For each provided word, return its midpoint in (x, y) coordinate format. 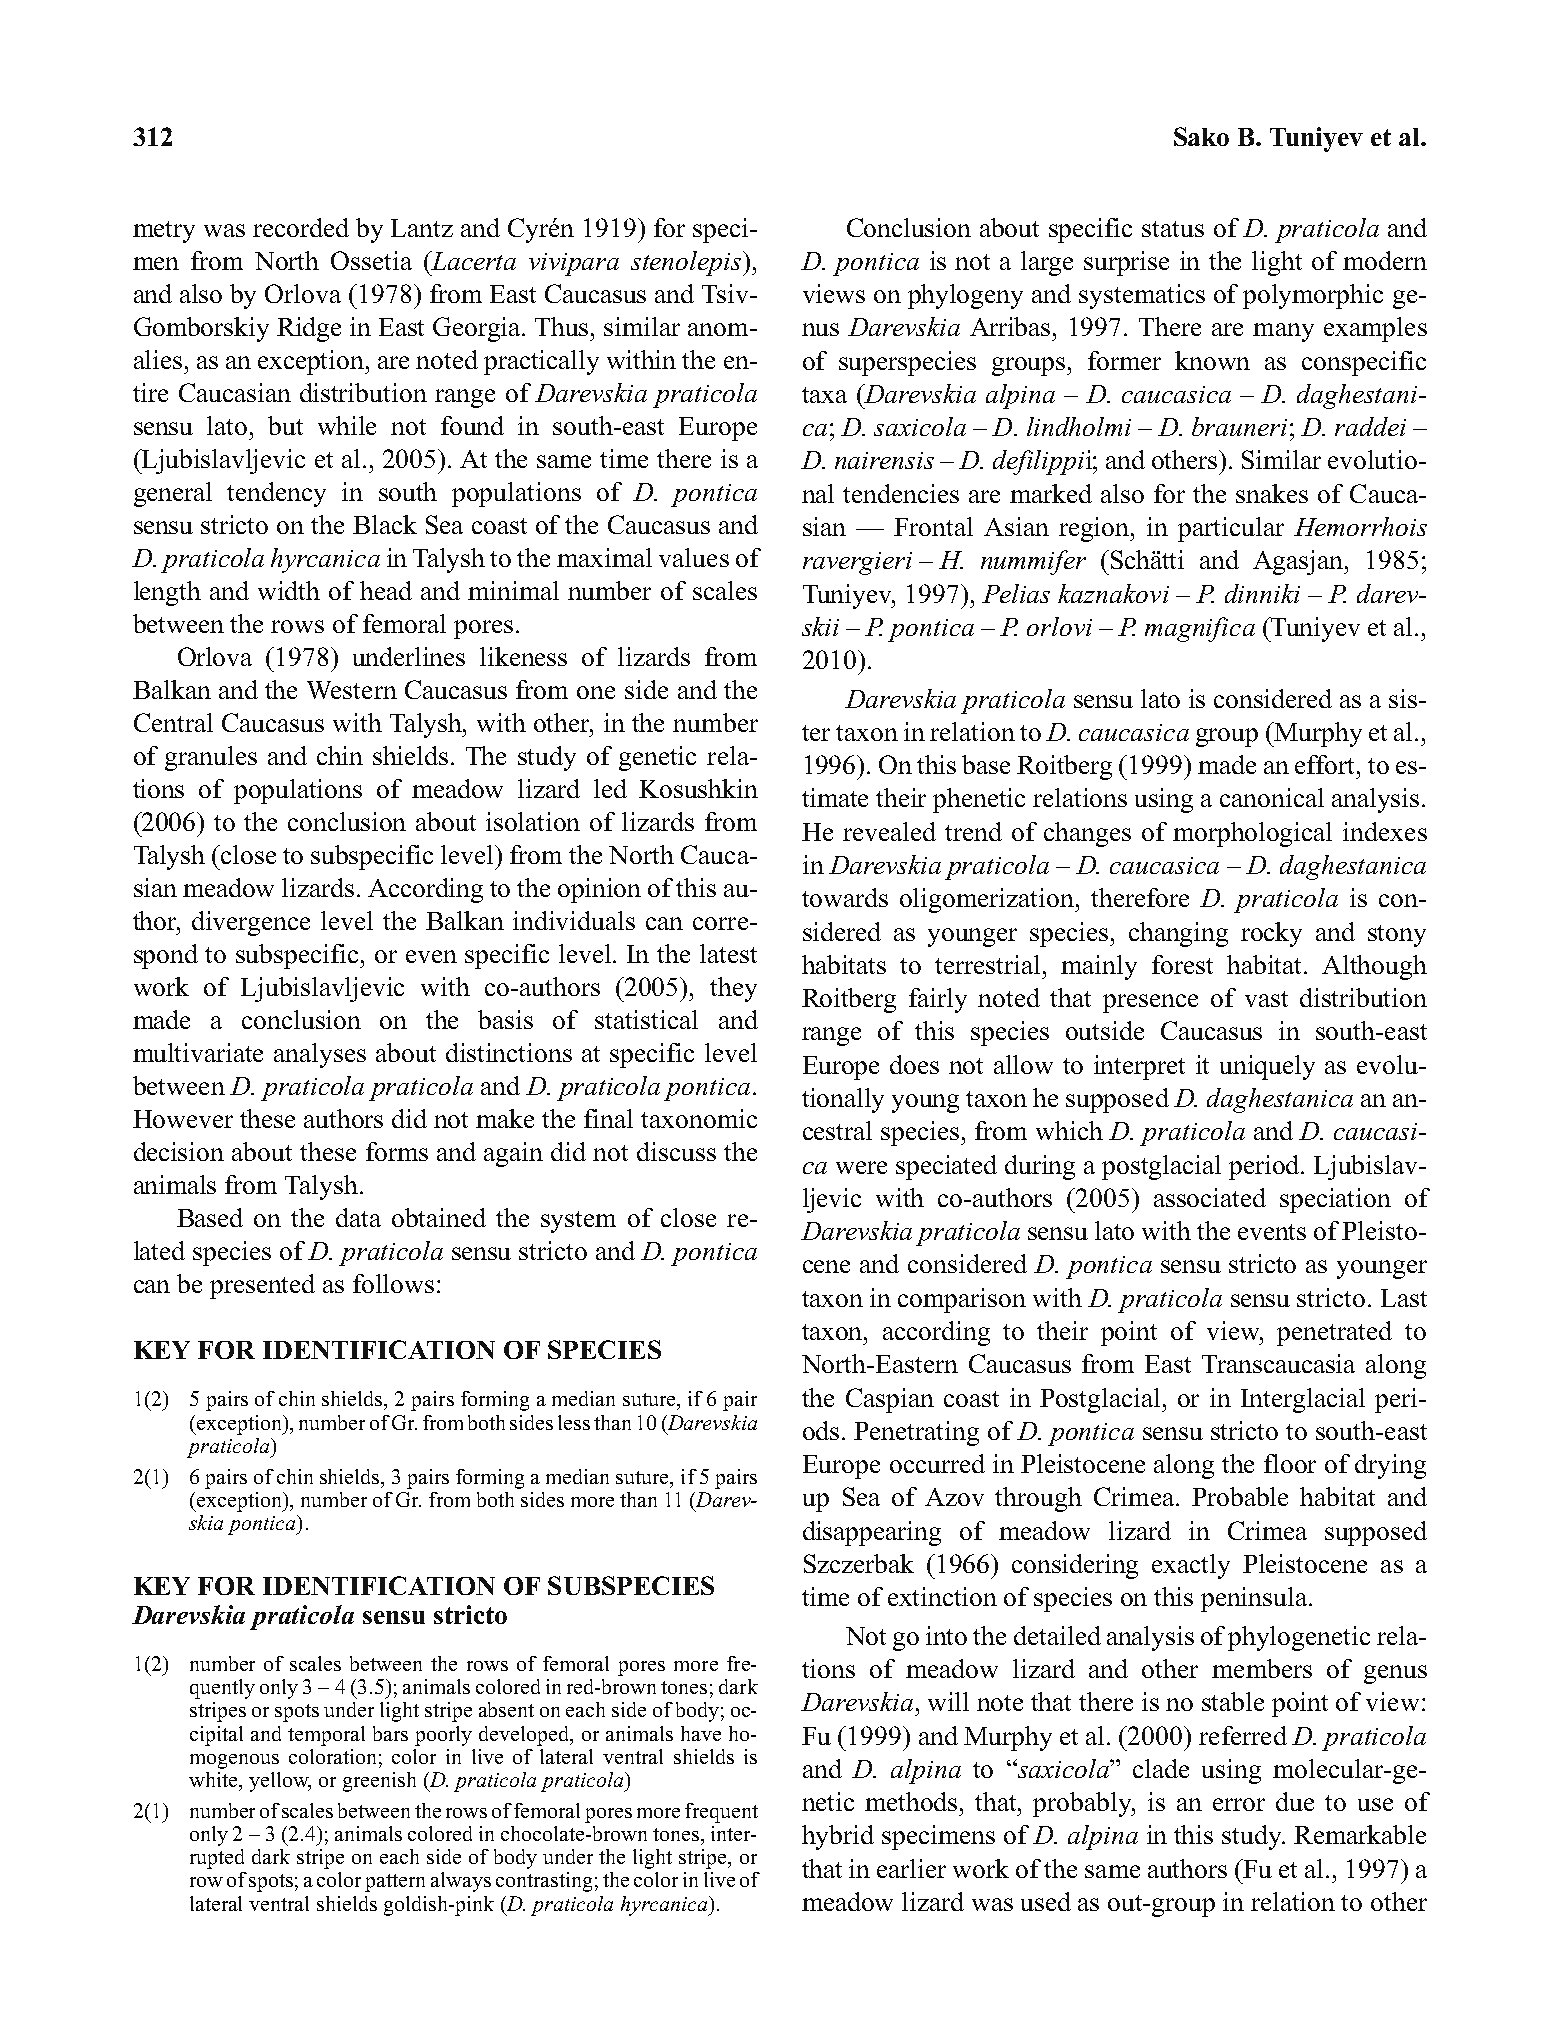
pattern (395, 1883)
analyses (320, 1055)
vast (1266, 999)
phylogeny (965, 296)
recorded (301, 227)
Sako (1201, 136)
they (733, 989)
